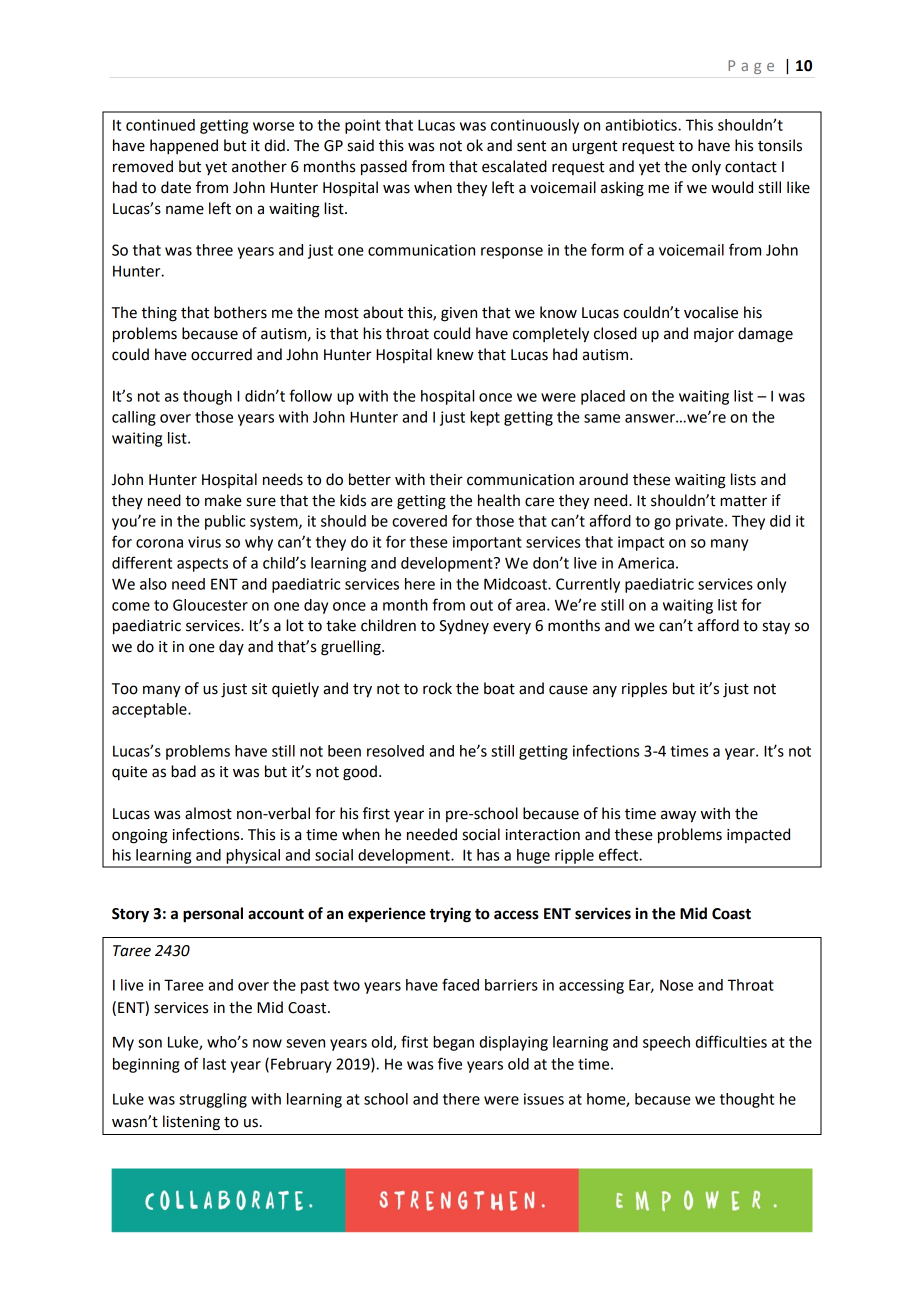  I want to click on five, so click(450, 1063).
